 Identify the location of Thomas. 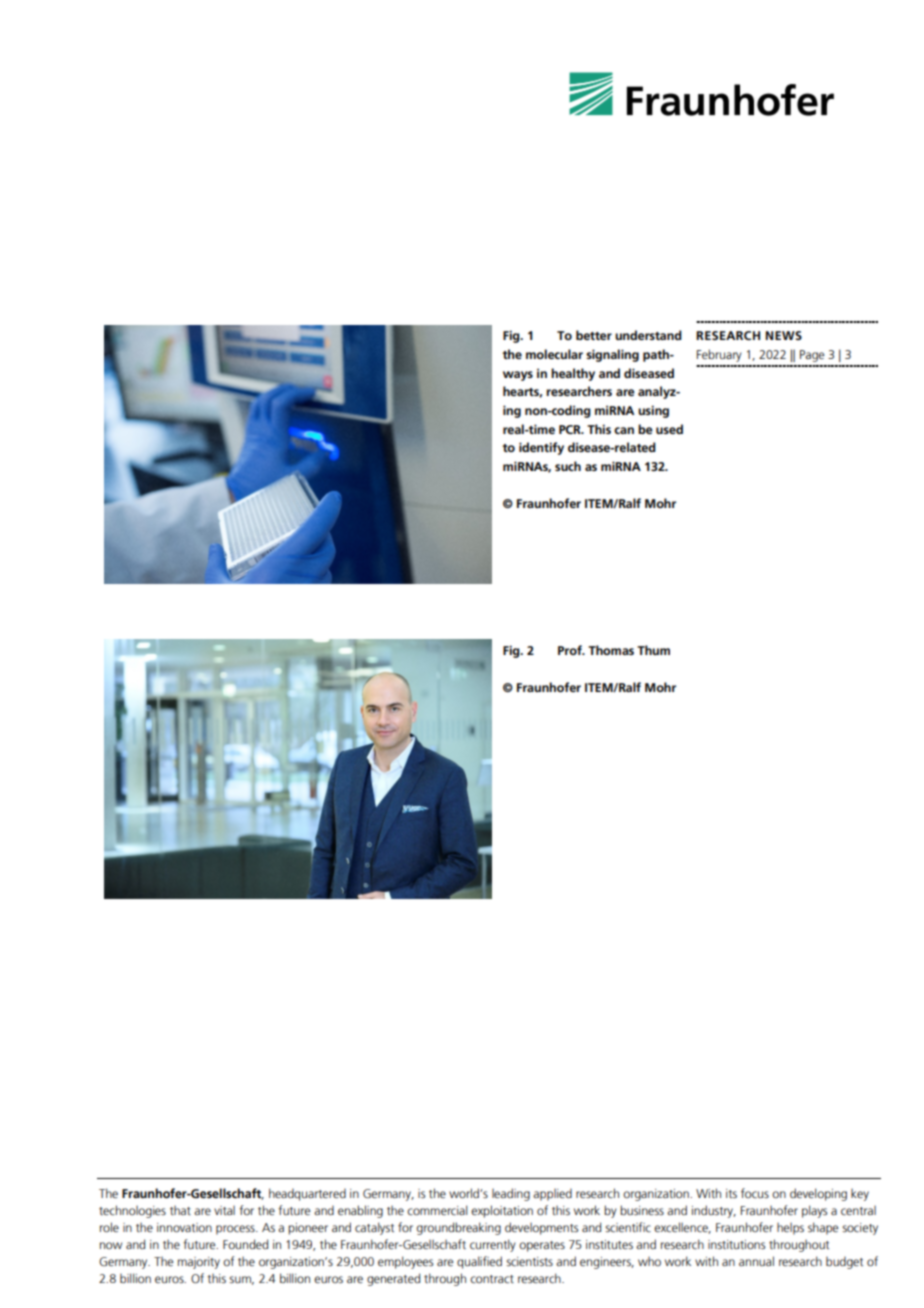
(611, 650).
